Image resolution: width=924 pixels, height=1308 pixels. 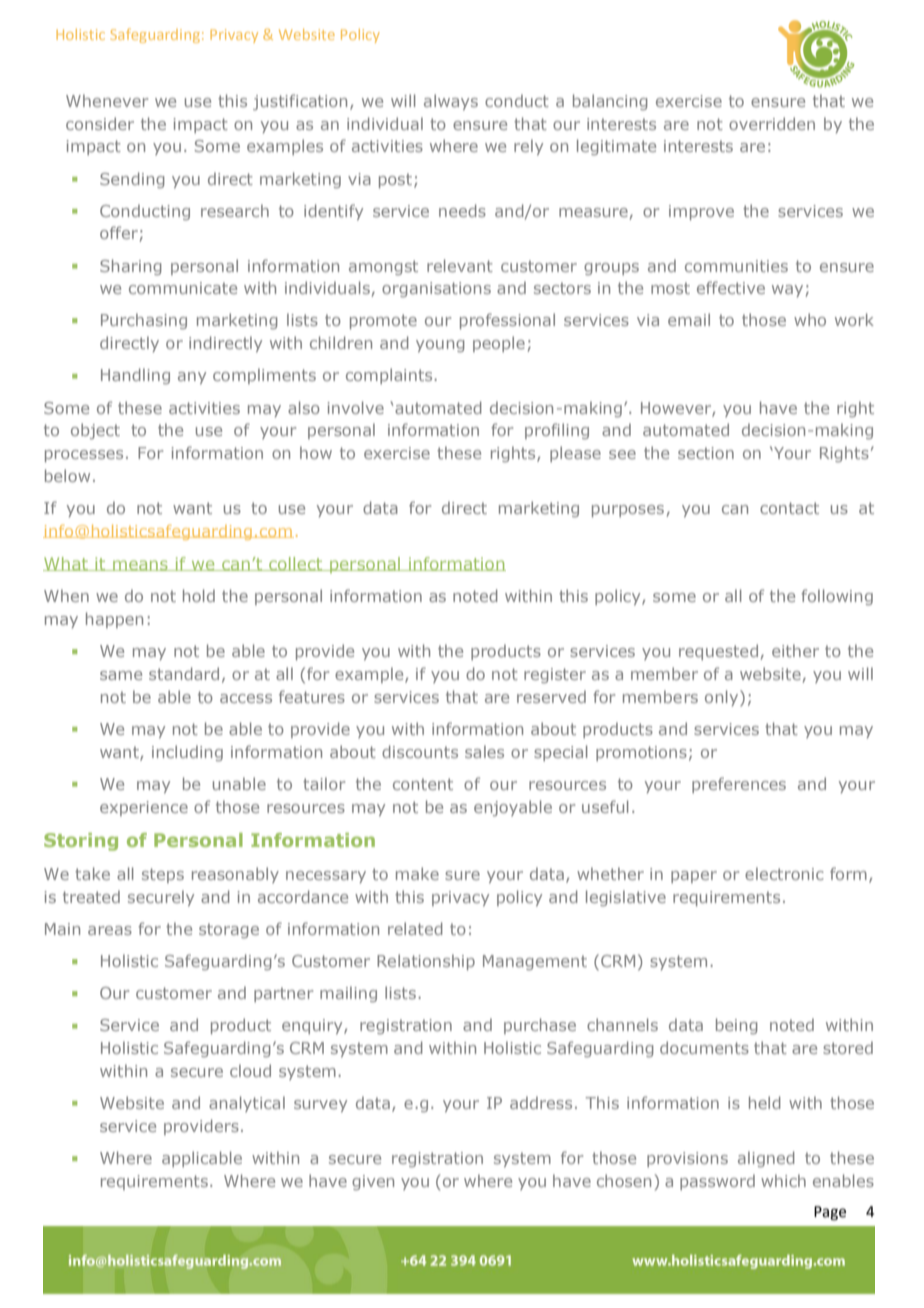 What do you see at coordinates (795, 650) in the screenshot?
I see `either` at bounding box center [795, 650].
